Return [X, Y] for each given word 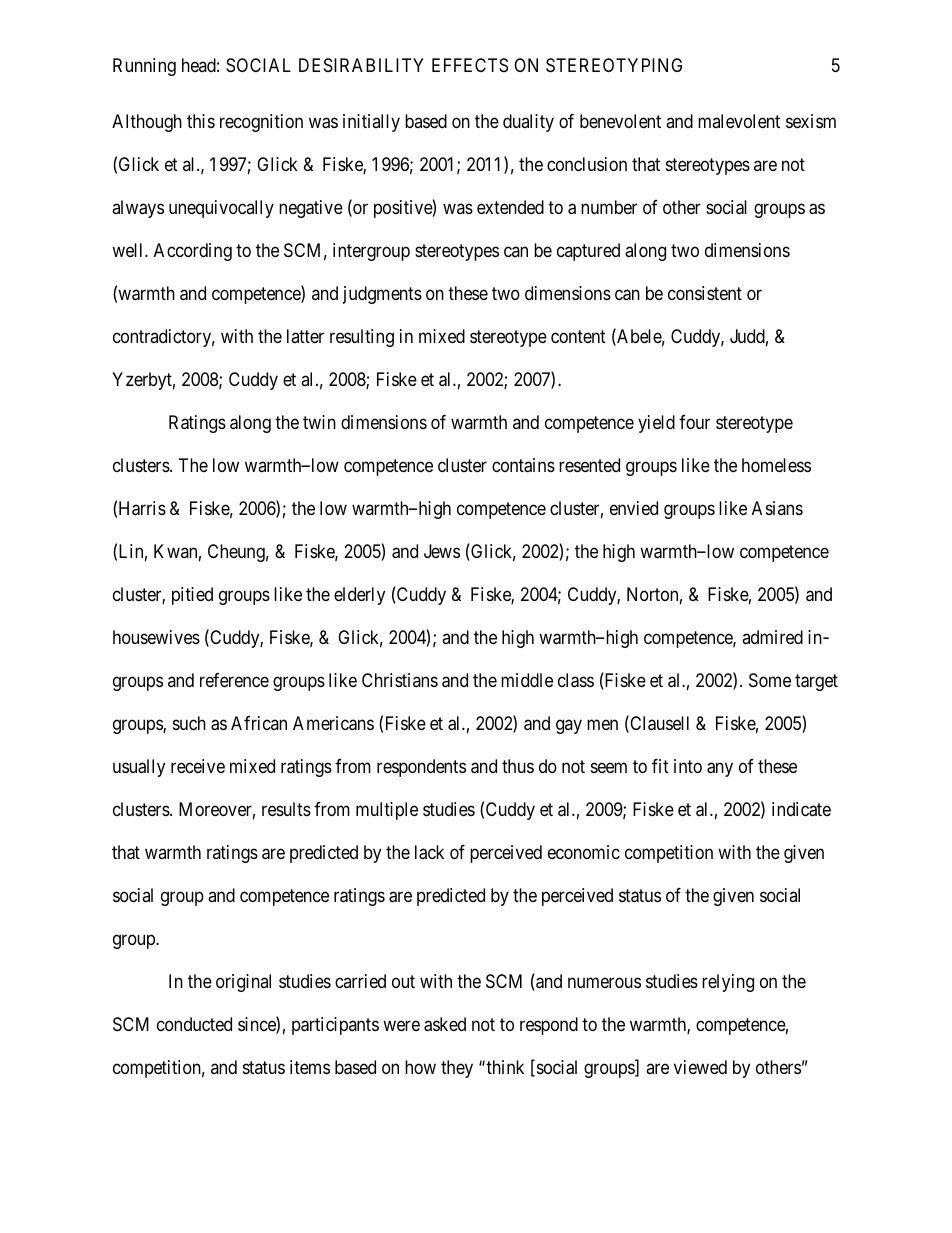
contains [523, 465]
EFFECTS [470, 65]
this [201, 121]
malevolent [739, 121]
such [189, 723]
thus [518, 766]
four [694, 422]
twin [319, 422]
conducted [194, 1024]
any [720, 769]
